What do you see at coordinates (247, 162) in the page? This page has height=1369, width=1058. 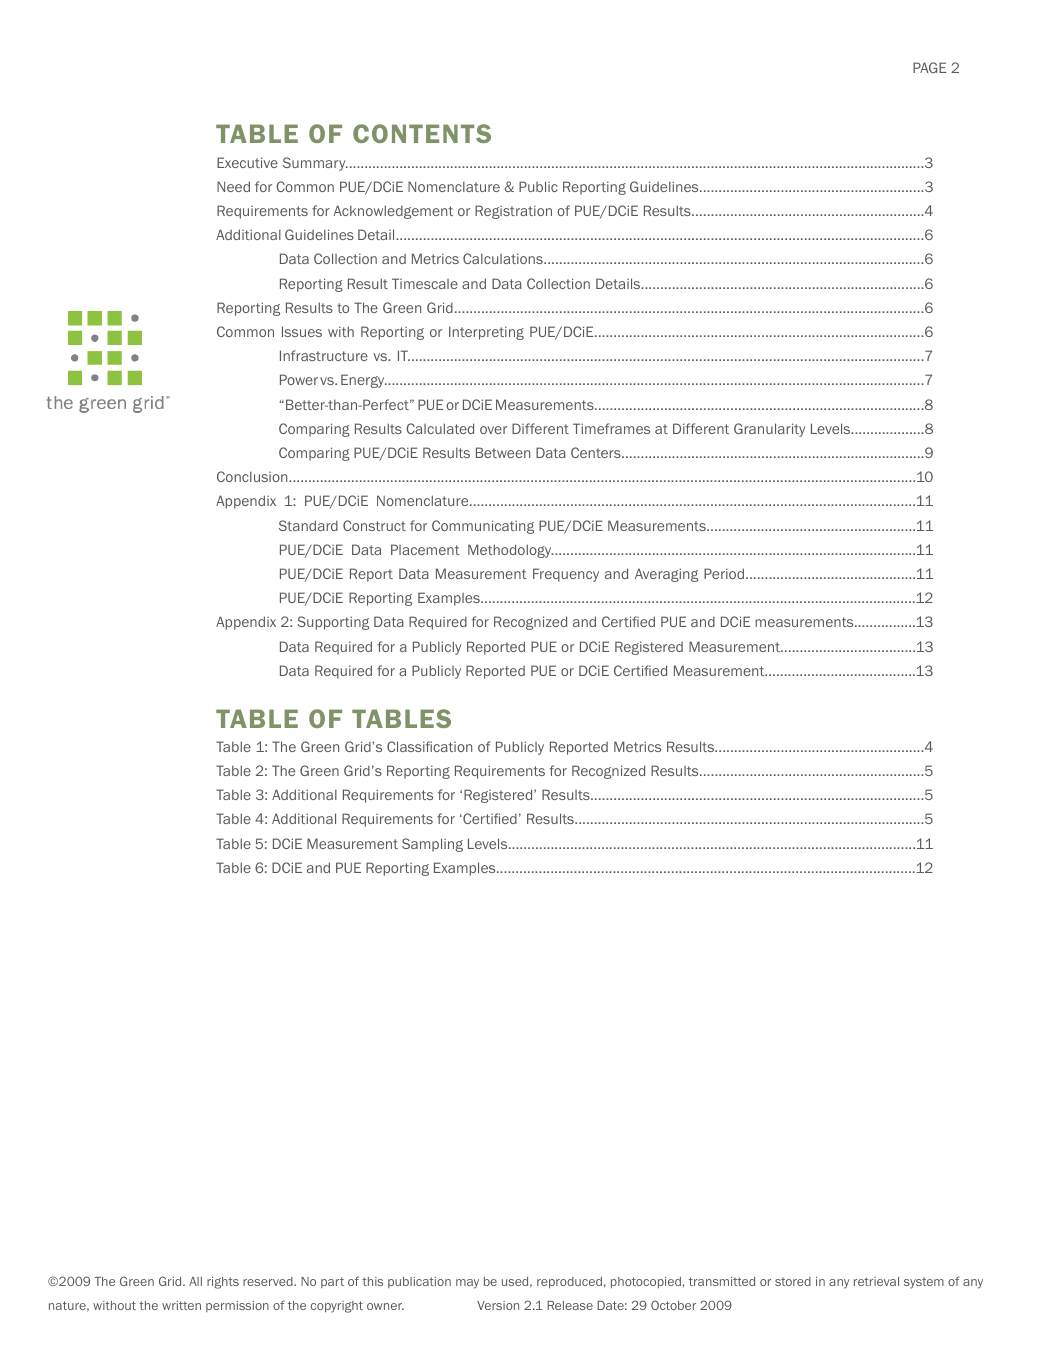 I see `Executive` at bounding box center [247, 162].
